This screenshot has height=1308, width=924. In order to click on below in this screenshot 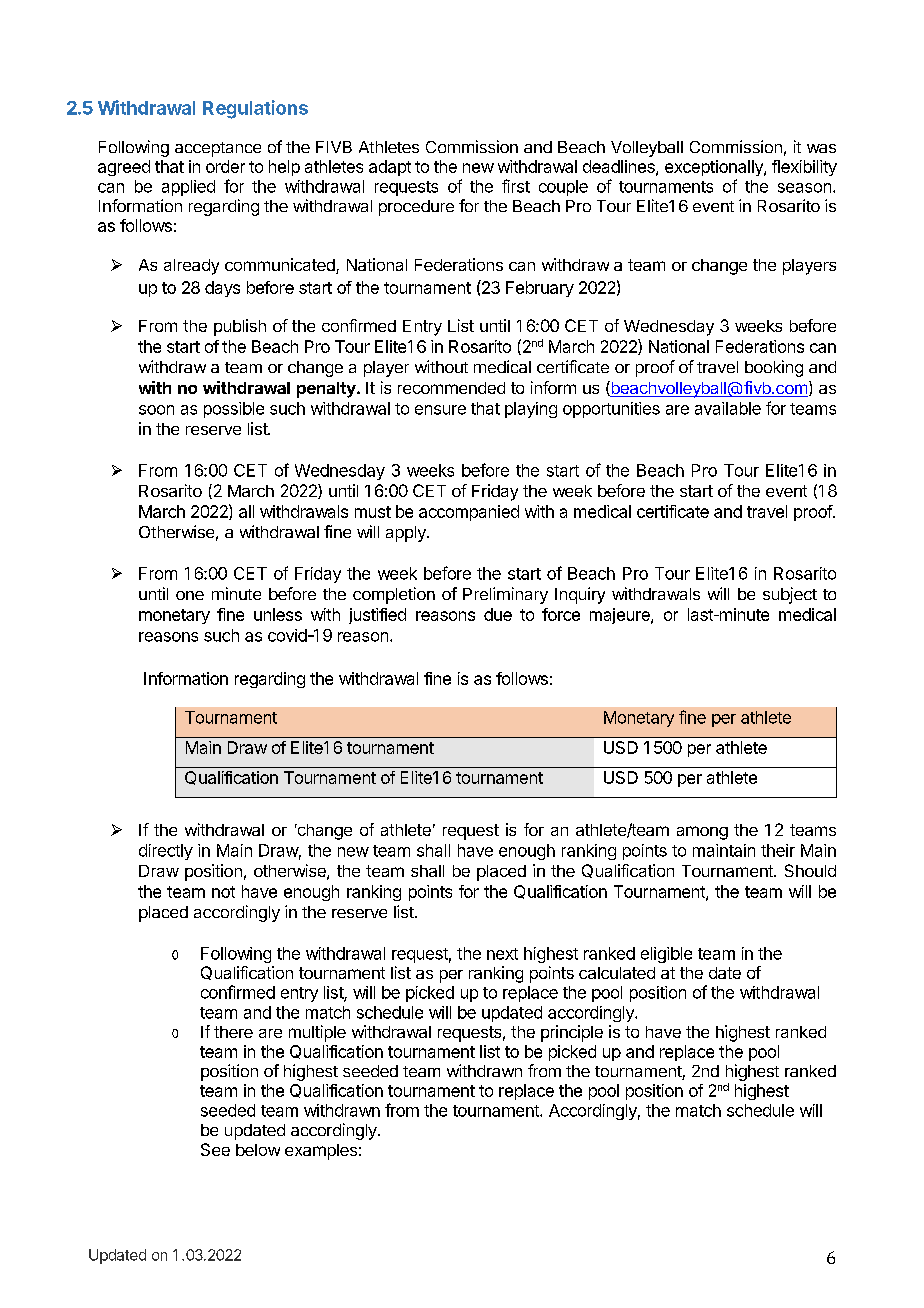, I will do `click(258, 1150)`.
